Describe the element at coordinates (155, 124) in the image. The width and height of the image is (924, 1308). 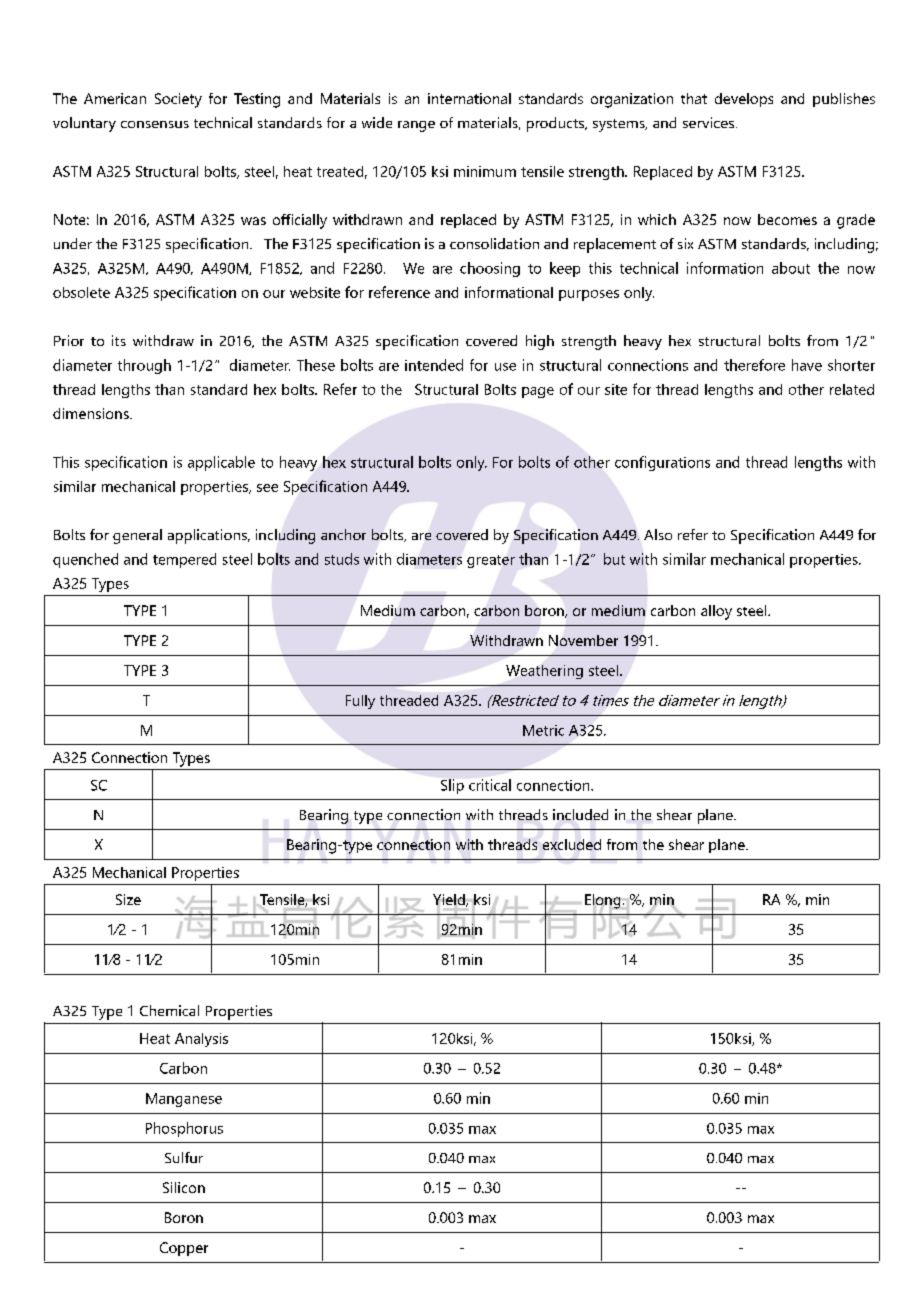
I see `consensus` at that location.
